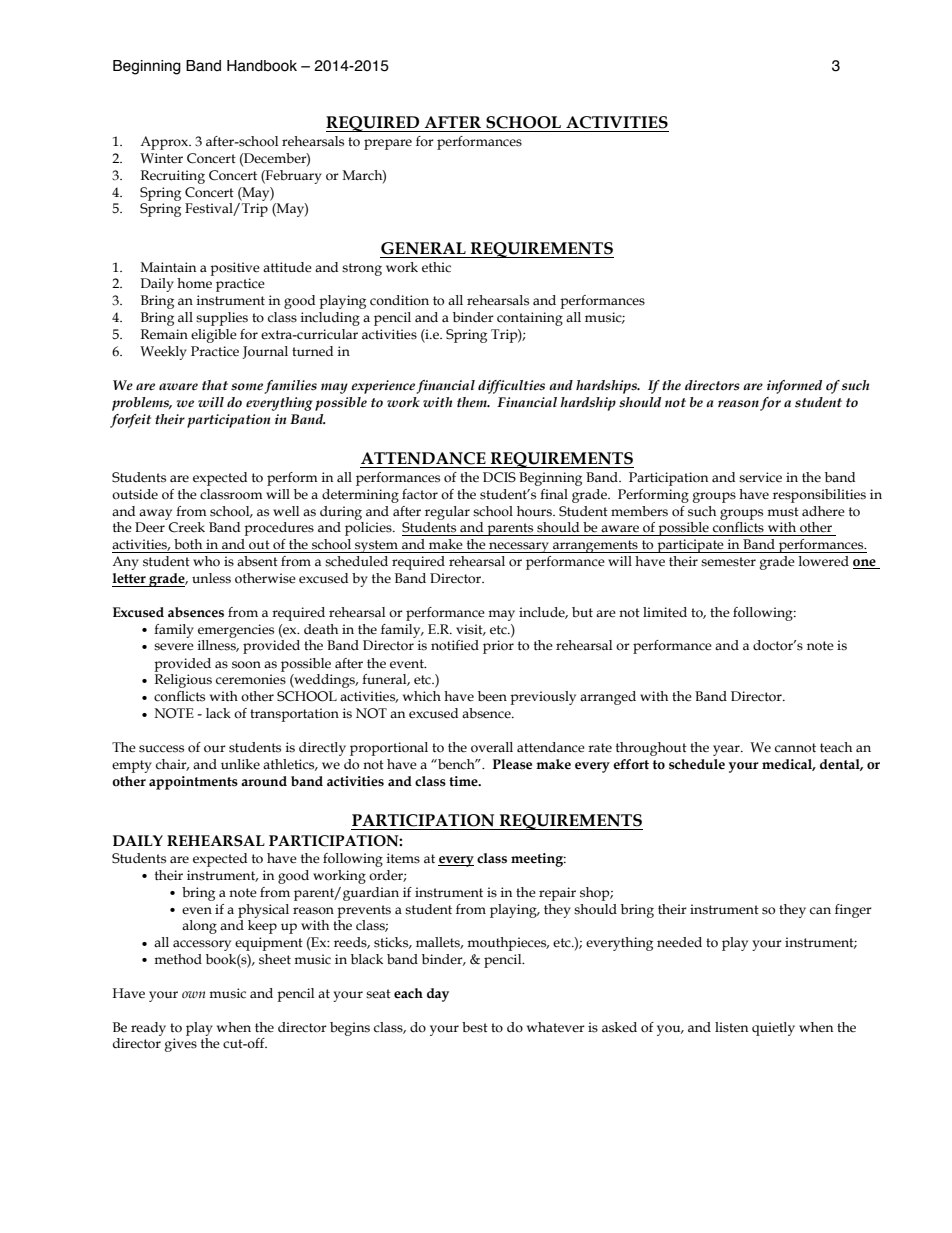 This document has height=1233, width=952. I want to click on necessary, so click(519, 547).
